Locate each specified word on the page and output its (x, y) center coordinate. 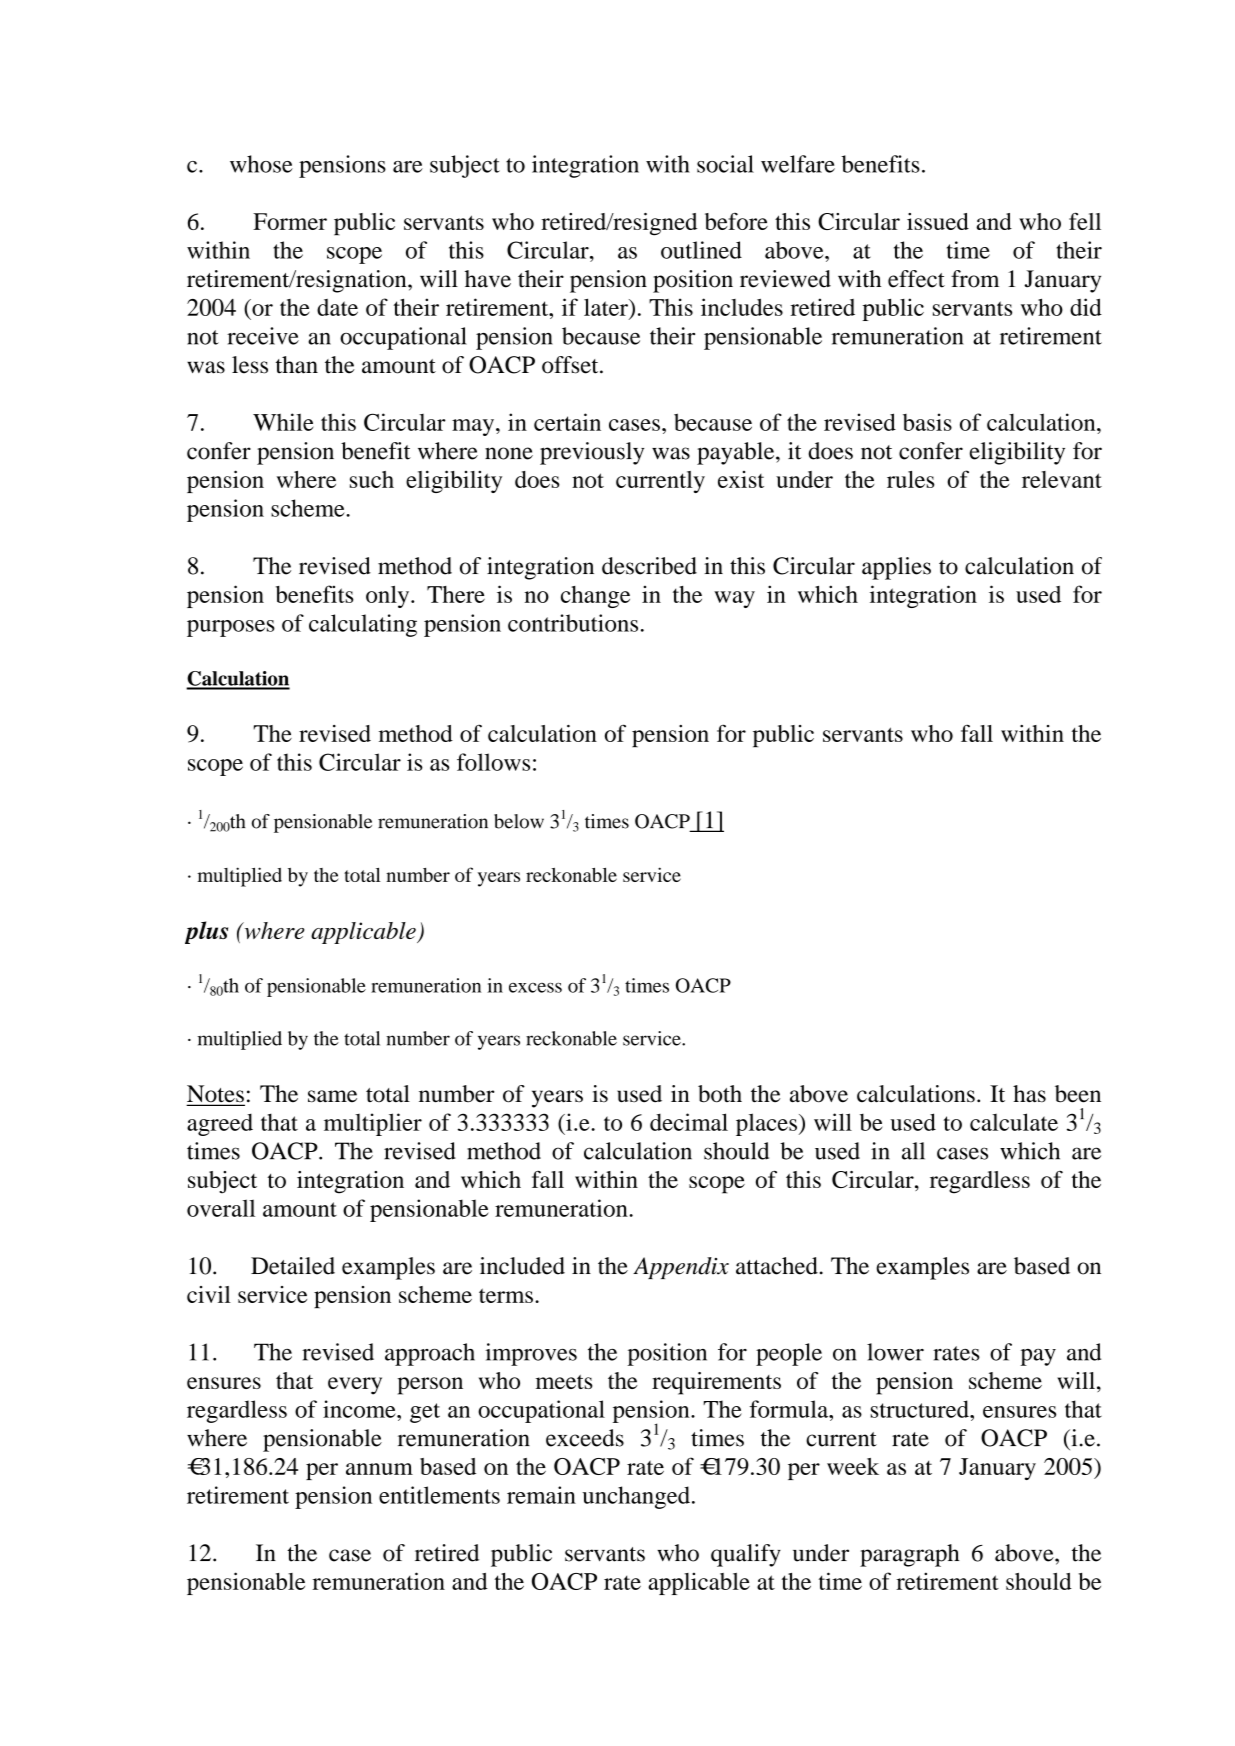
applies (896, 568)
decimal (689, 1122)
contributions (573, 623)
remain (541, 1495)
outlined (701, 250)
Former (290, 221)
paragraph (909, 1555)
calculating (363, 625)
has (1029, 1094)
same (332, 1096)
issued (938, 221)
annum (379, 1469)
